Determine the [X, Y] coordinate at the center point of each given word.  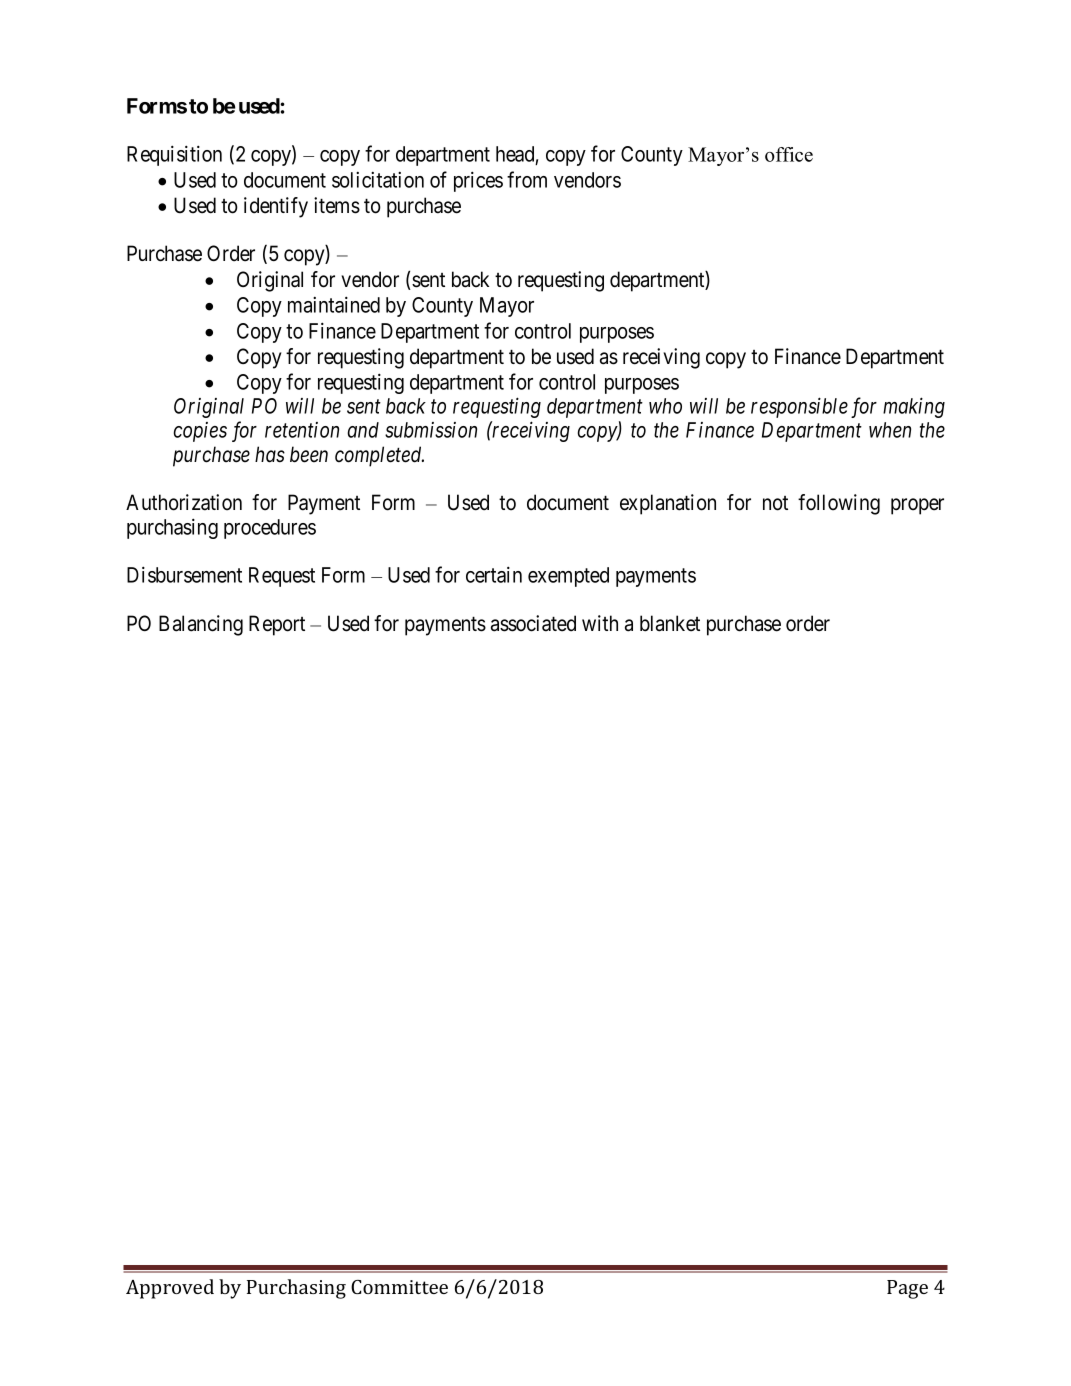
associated [533, 623]
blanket [670, 623]
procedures [270, 529]
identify [276, 207]
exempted [568, 577]
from [527, 179]
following [839, 504]
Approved [170, 1289]
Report [277, 625]
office [789, 154]
